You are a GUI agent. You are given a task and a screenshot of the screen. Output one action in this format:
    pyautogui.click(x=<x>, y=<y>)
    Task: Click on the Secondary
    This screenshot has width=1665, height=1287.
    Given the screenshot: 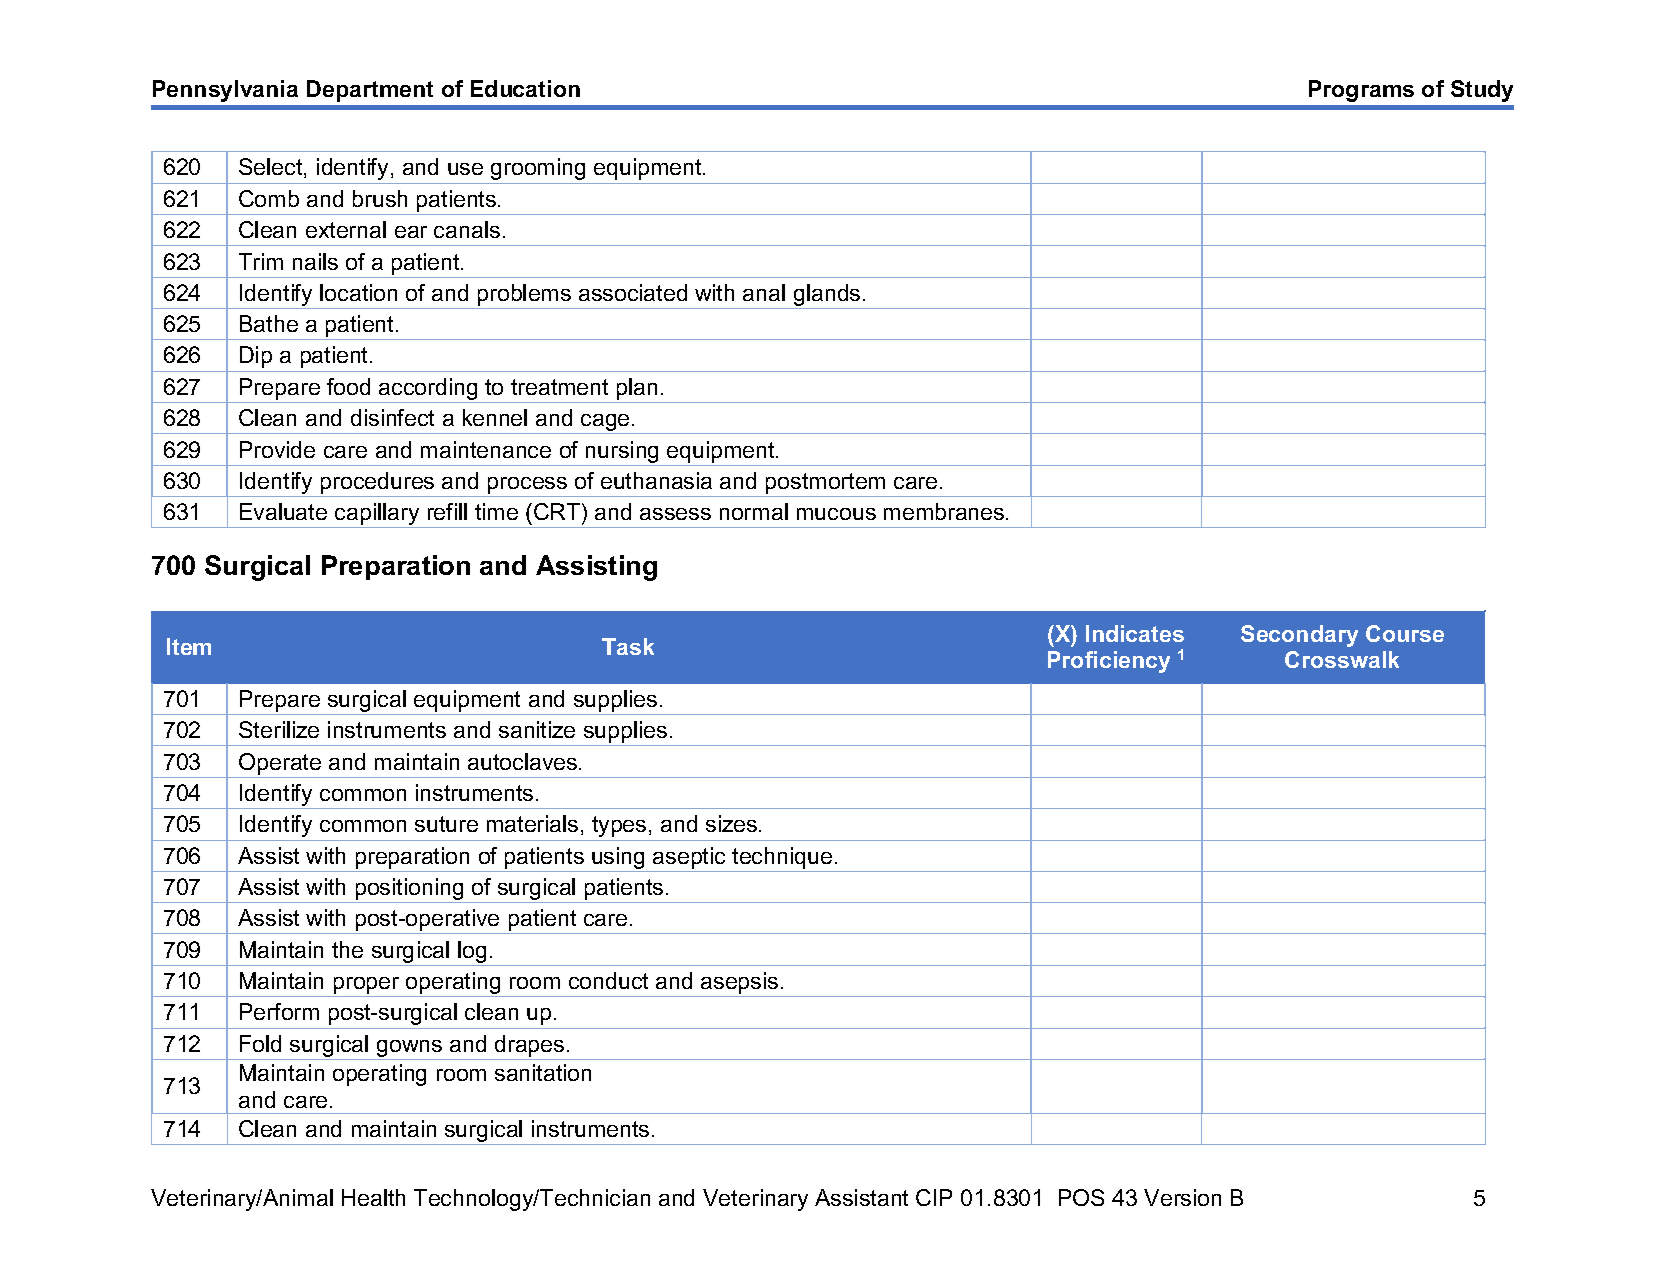 What is the action you would take?
    pyautogui.click(x=1299, y=636)
